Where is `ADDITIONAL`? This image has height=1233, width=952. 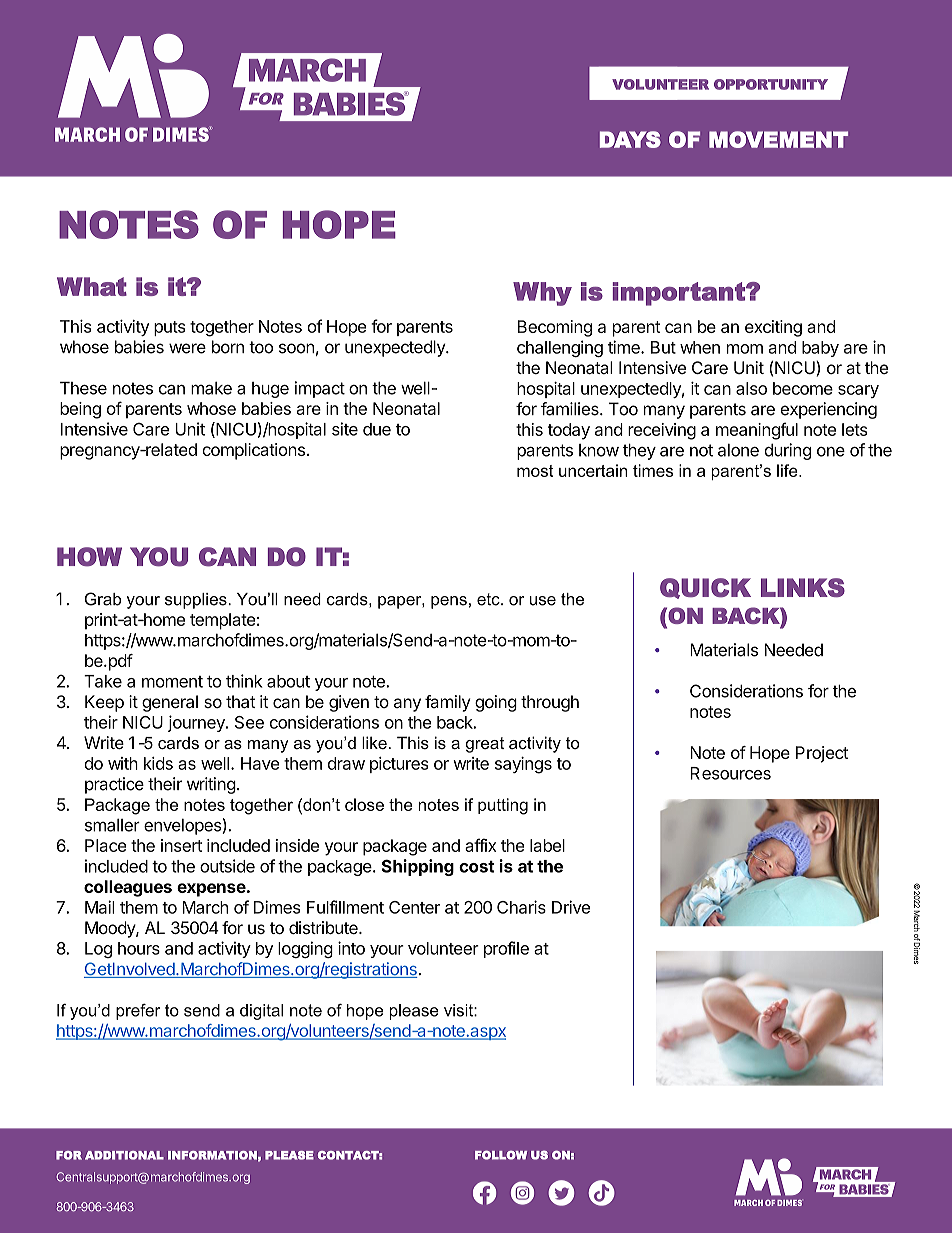
ADDITIONAL is located at coordinates (124, 1155).
